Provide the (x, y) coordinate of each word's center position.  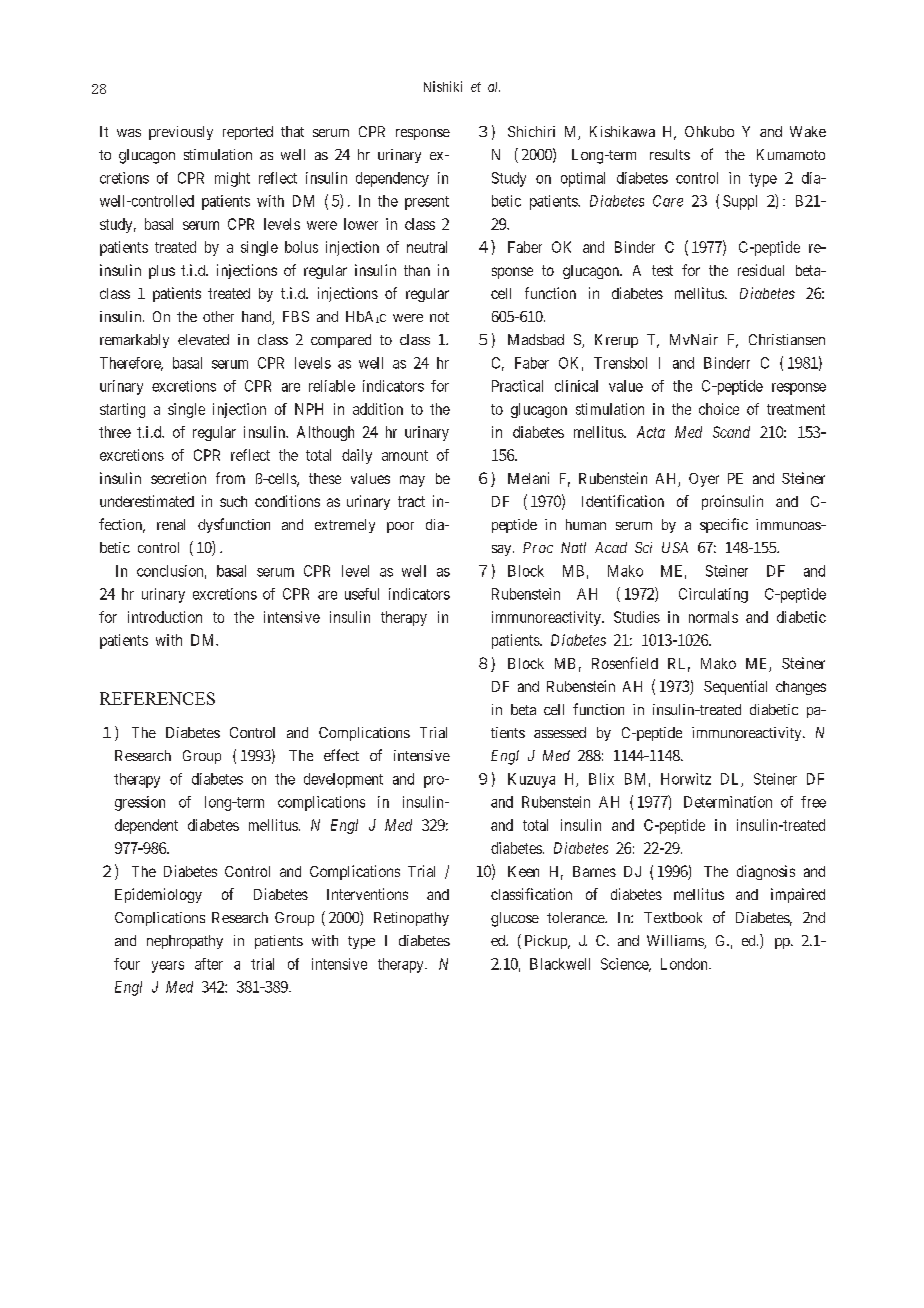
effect (341, 755)
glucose (515, 919)
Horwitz (686, 779)
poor (400, 527)
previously (181, 133)
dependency (392, 179)
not (439, 317)
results (670, 154)
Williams (676, 942)
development (343, 780)
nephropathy (185, 942)
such (233, 501)
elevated (203, 339)
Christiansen (787, 339)
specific (724, 525)
